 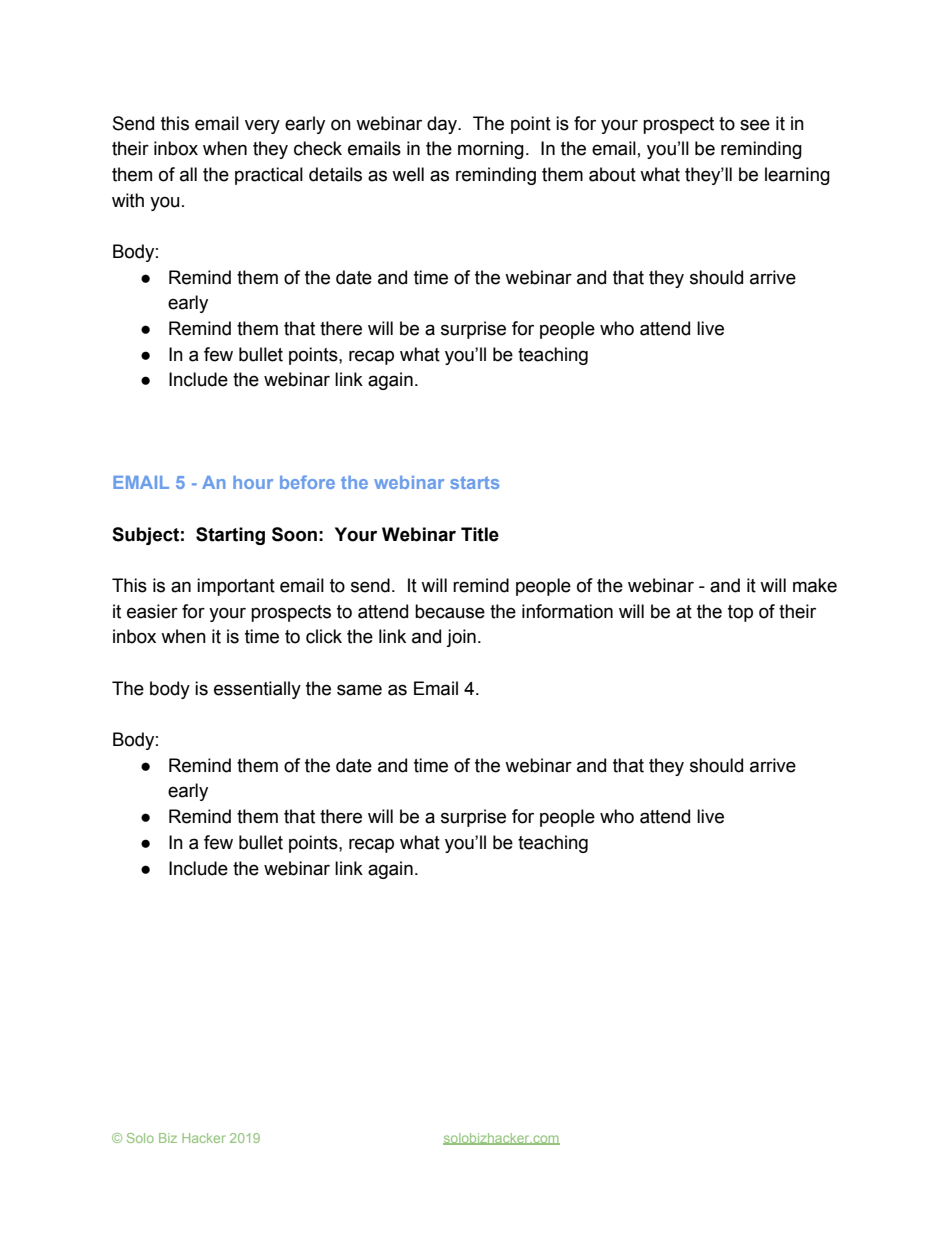 I want to click on starts, so click(x=474, y=482).
